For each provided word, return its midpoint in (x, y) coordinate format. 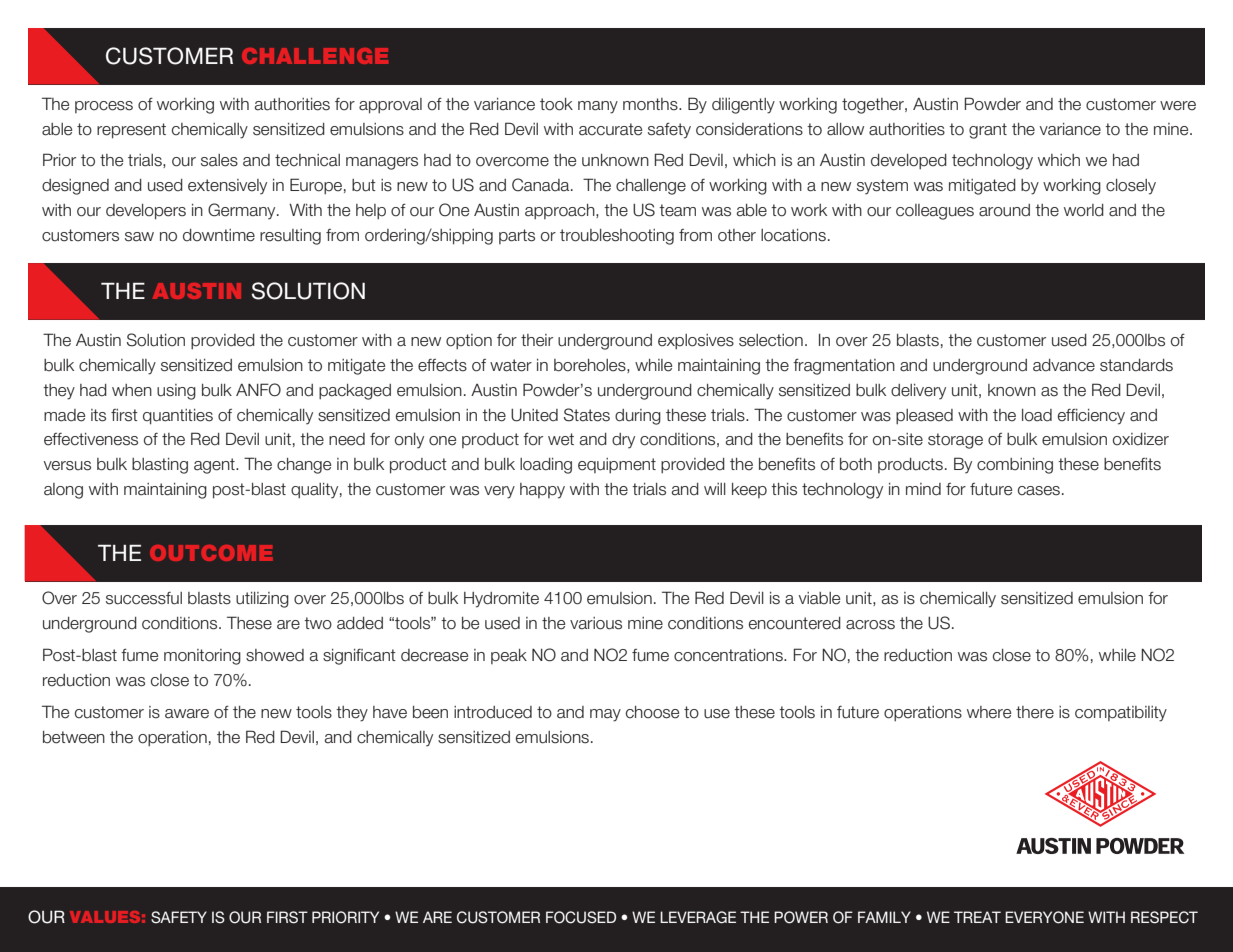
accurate (610, 129)
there (1035, 712)
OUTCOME (211, 553)
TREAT (977, 917)
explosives (696, 342)
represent (131, 131)
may (605, 715)
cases (1040, 491)
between (74, 737)
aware (187, 714)
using (176, 392)
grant (988, 131)
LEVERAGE (698, 917)
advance (1064, 365)
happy (542, 491)
